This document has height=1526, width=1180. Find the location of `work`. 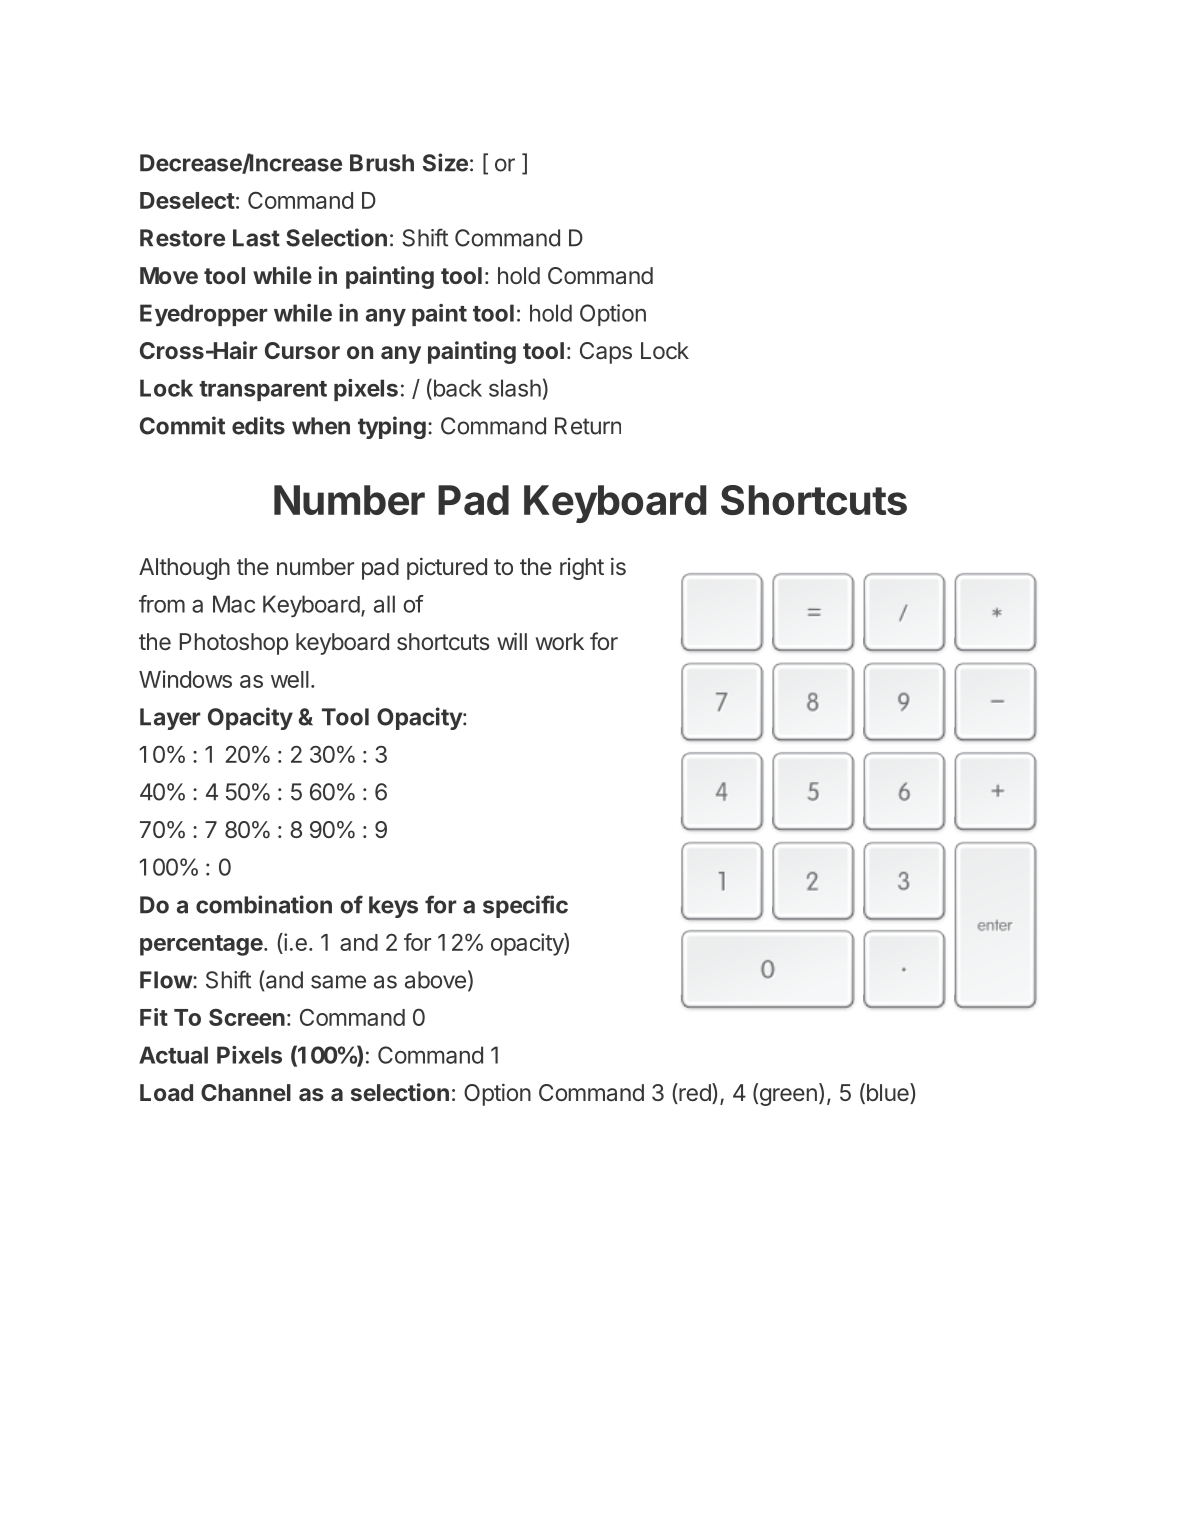

work is located at coordinates (560, 641).
